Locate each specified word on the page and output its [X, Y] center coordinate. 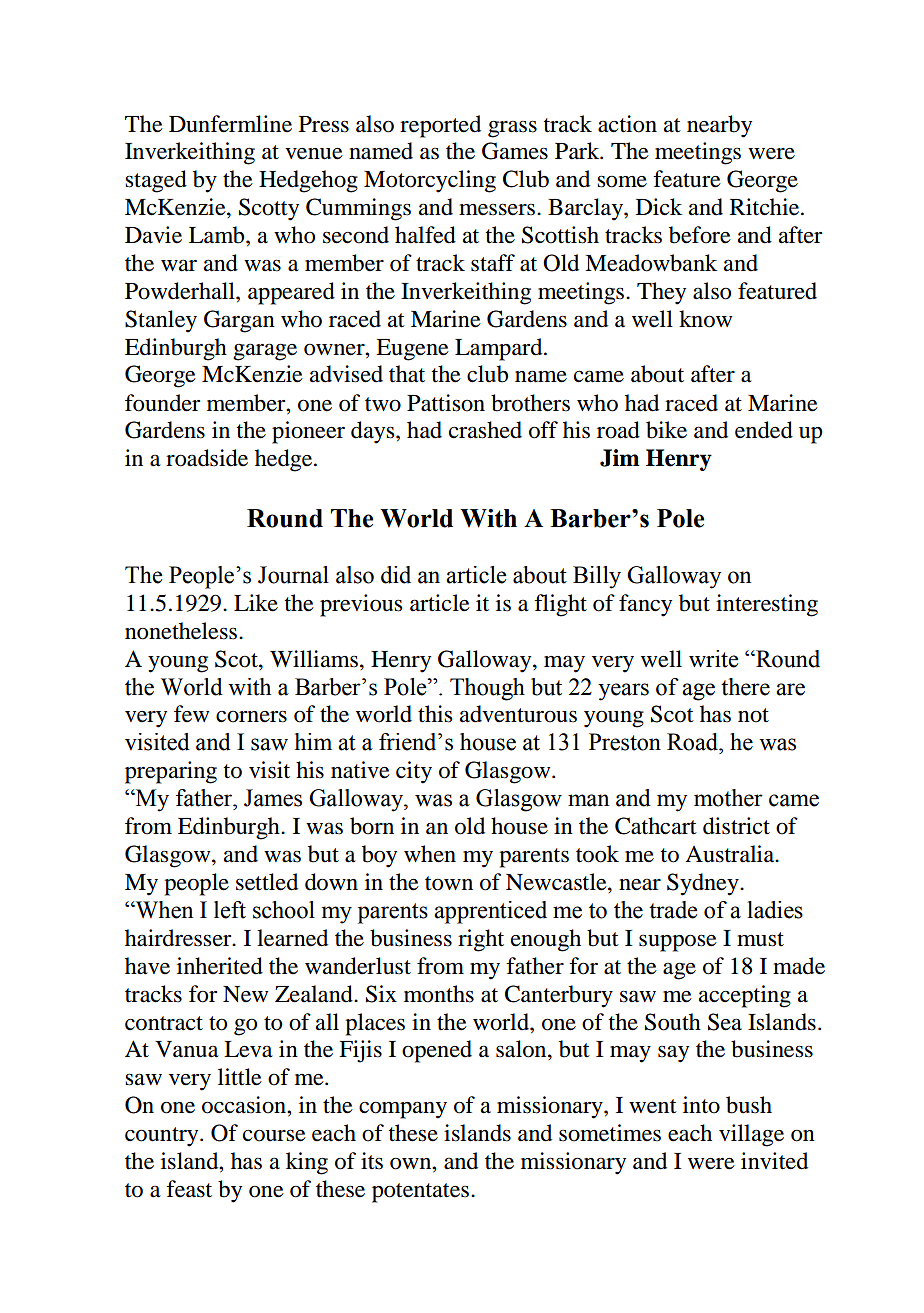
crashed [485, 430]
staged [156, 181]
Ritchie [766, 207]
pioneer [308, 432]
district [736, 826]
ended [764, 430]
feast [189, 1189]
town [449, 883]
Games [515, 151]
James [273, 798]
